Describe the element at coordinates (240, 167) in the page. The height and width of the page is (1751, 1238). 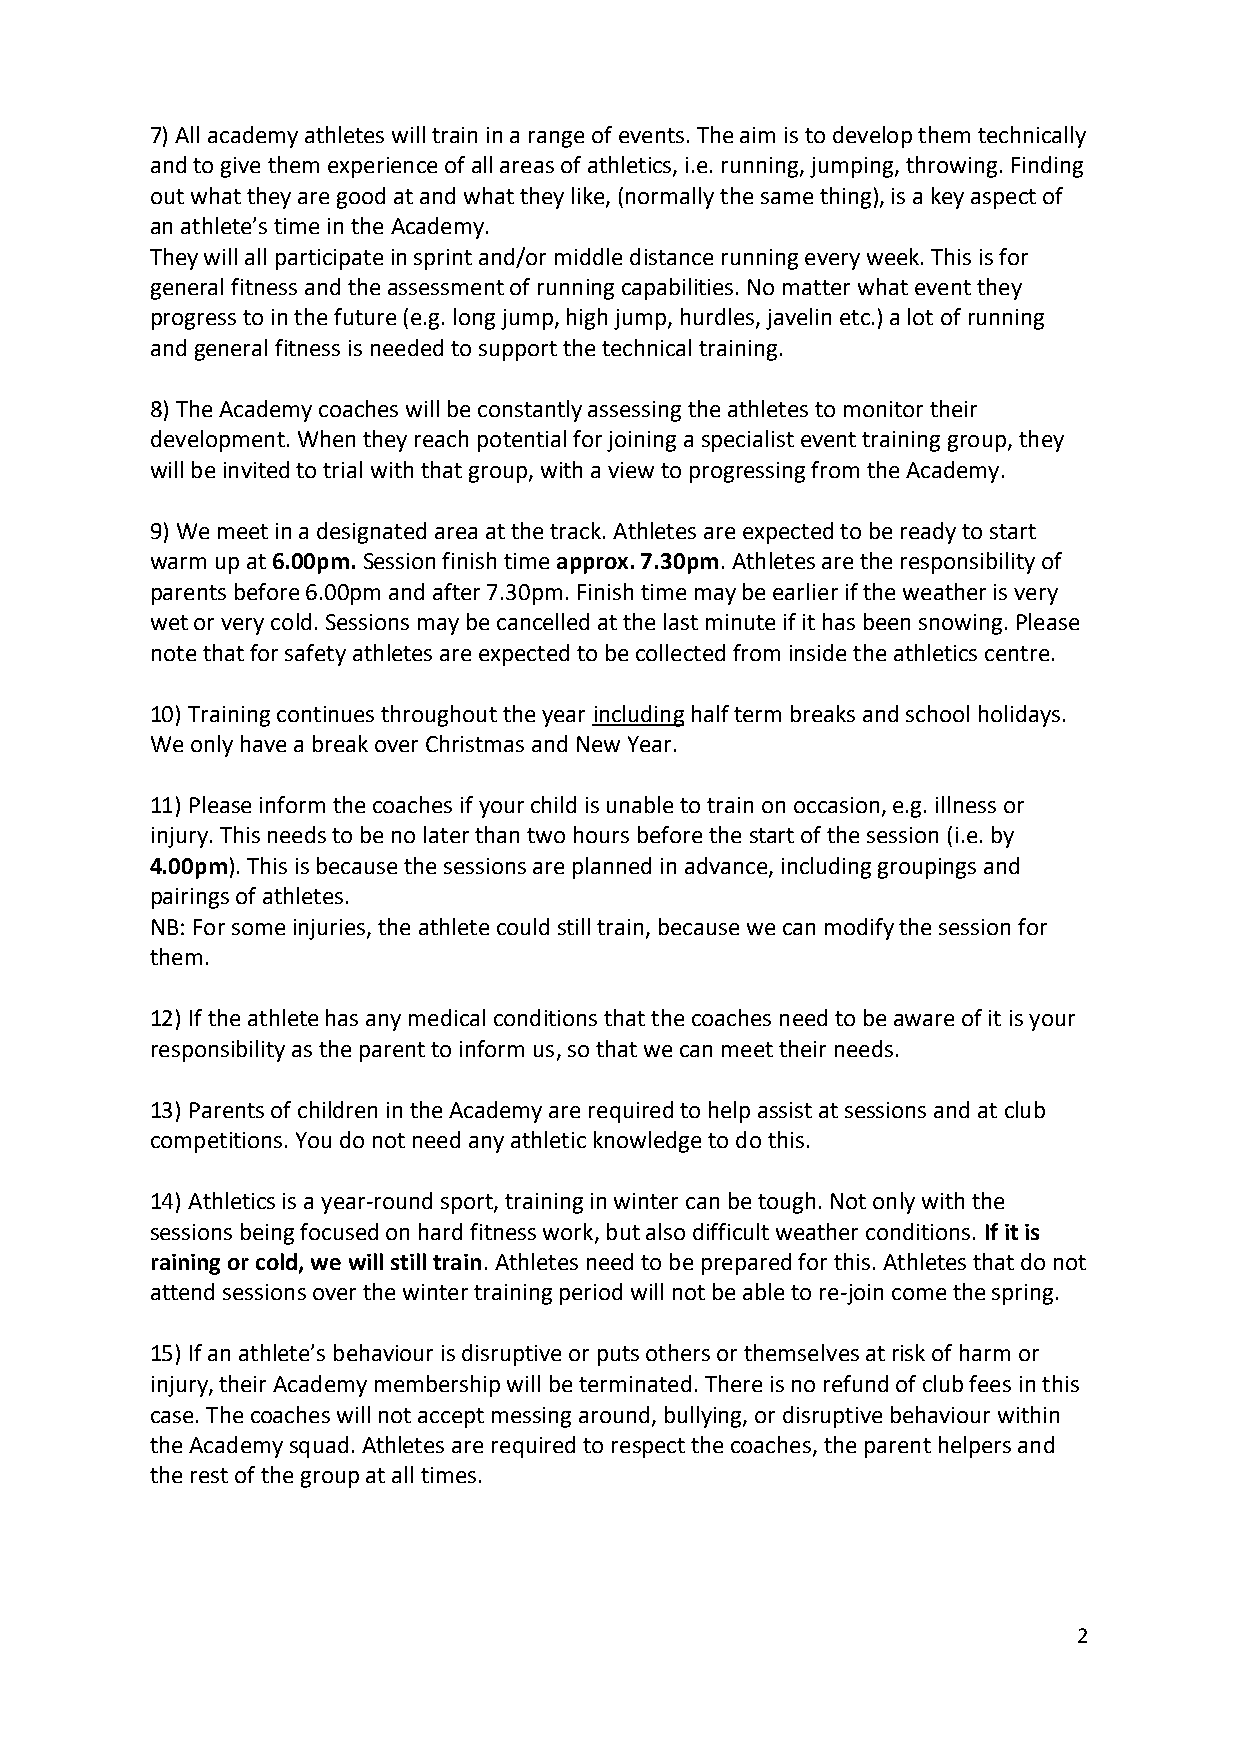
I see `give` at that location.
